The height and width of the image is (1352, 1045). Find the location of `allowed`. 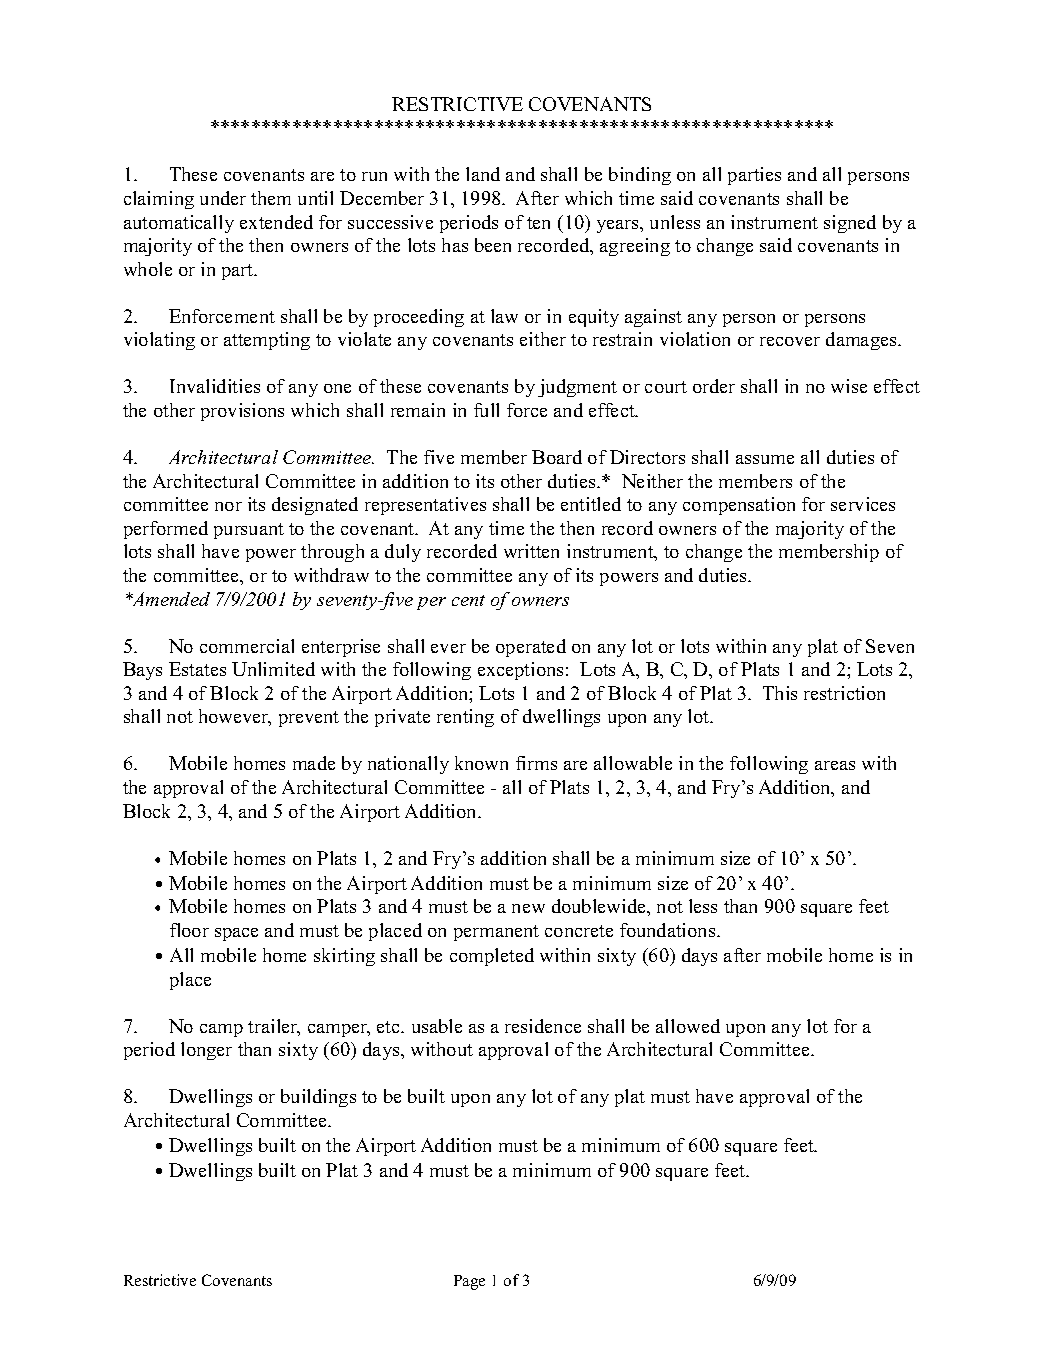

allowed is located at coordinates (688, 1026).
